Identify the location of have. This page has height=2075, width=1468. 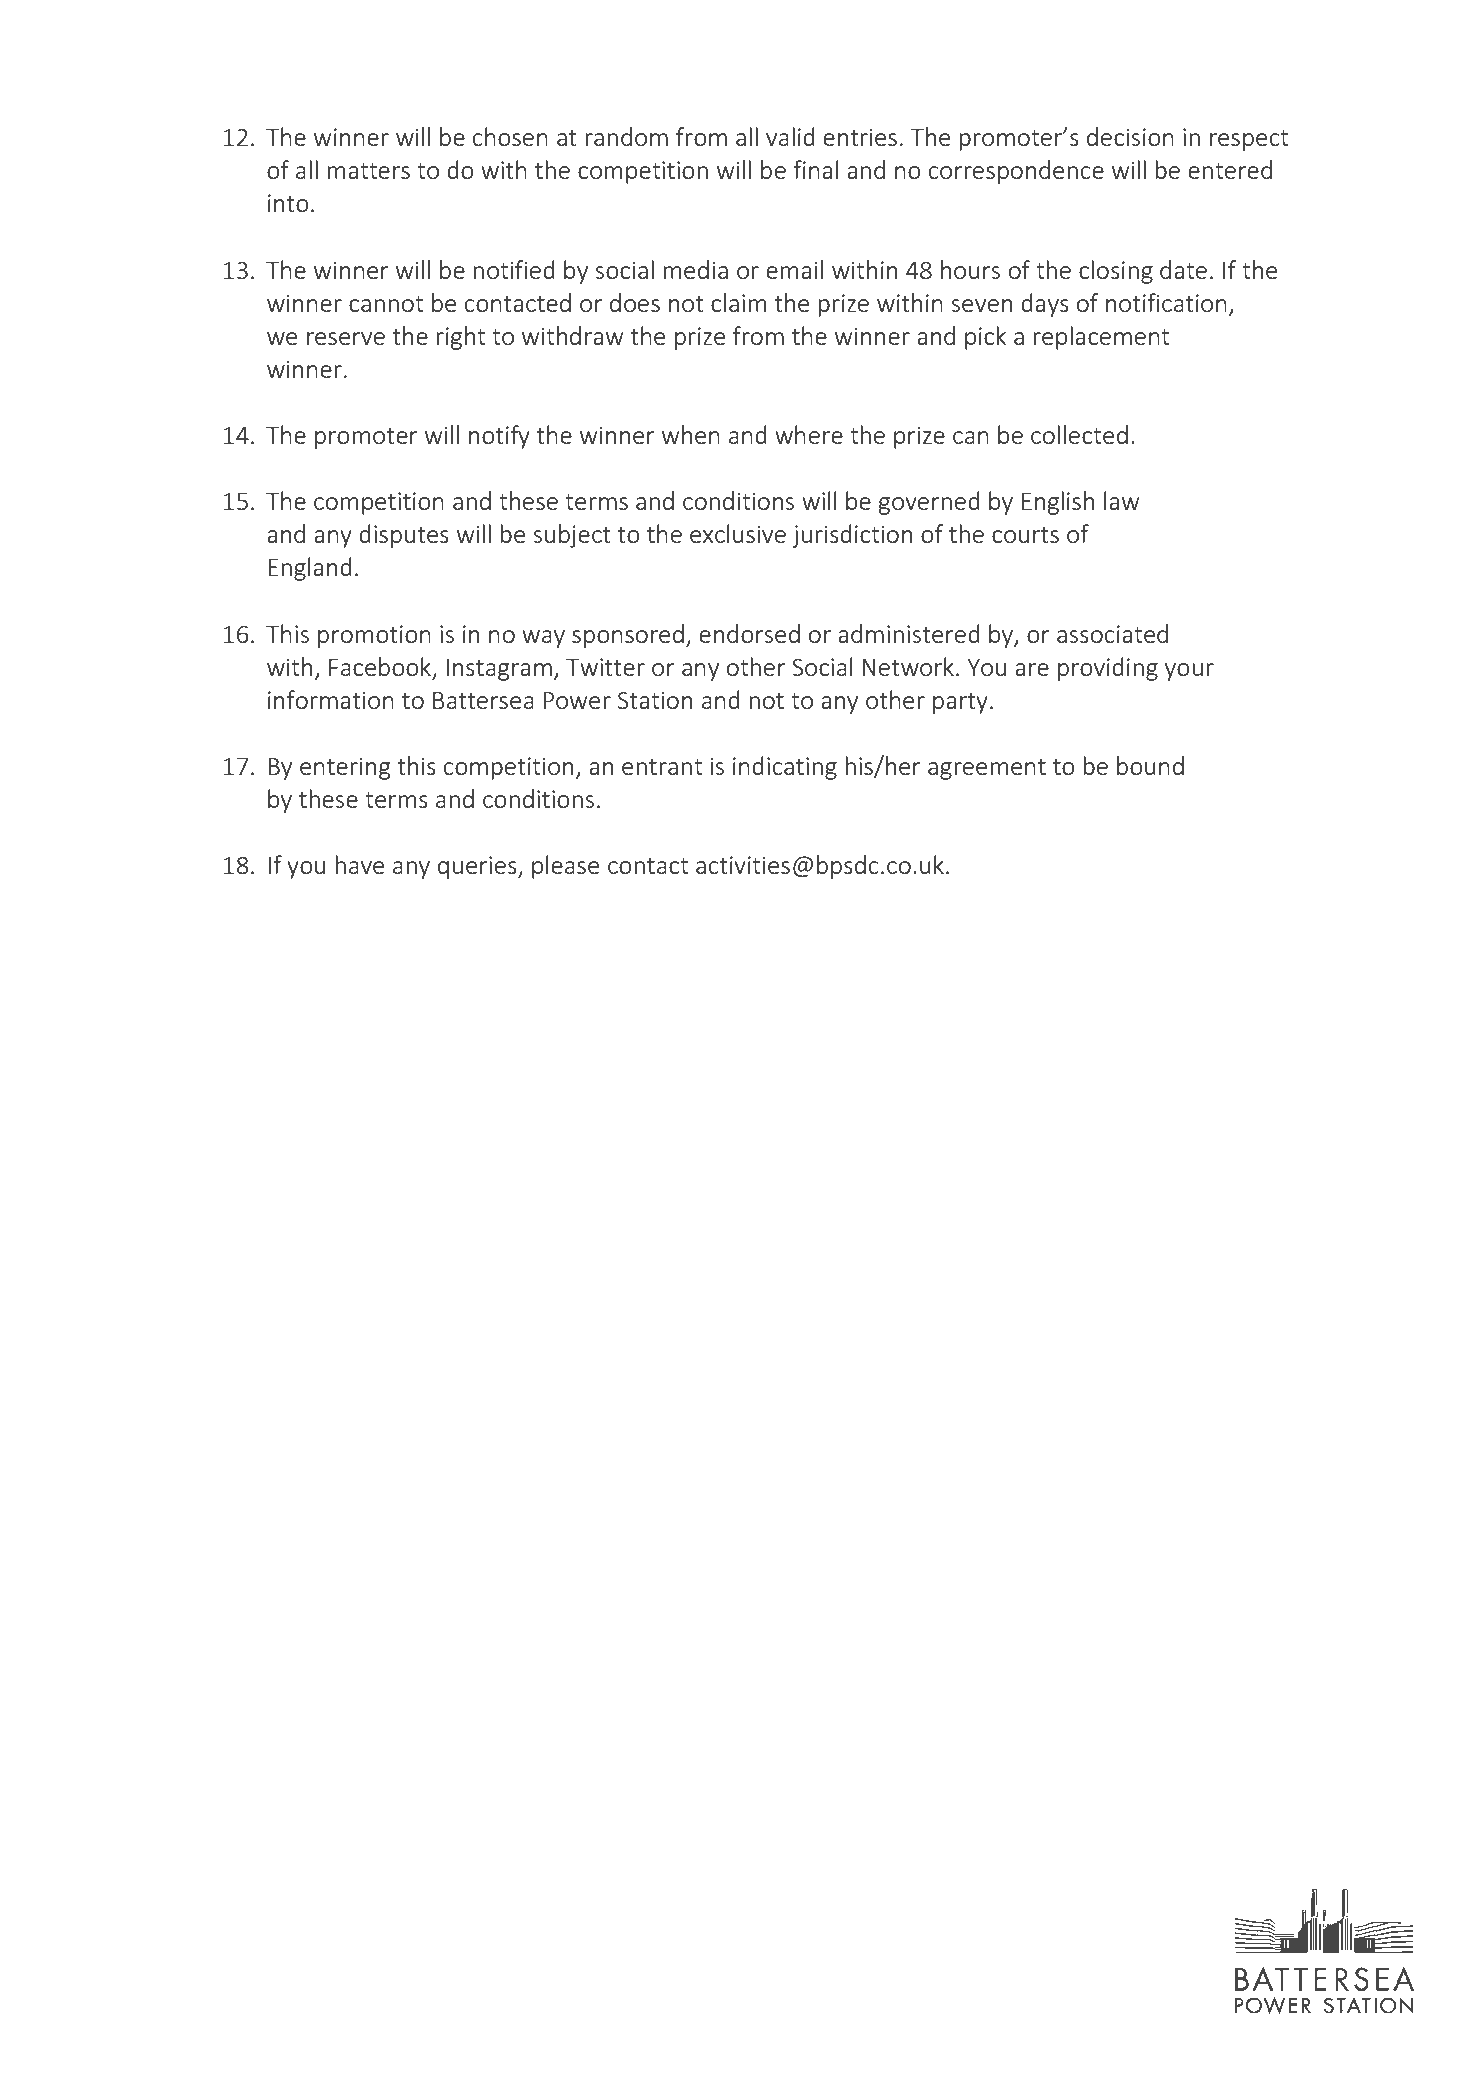
(359, 864).
